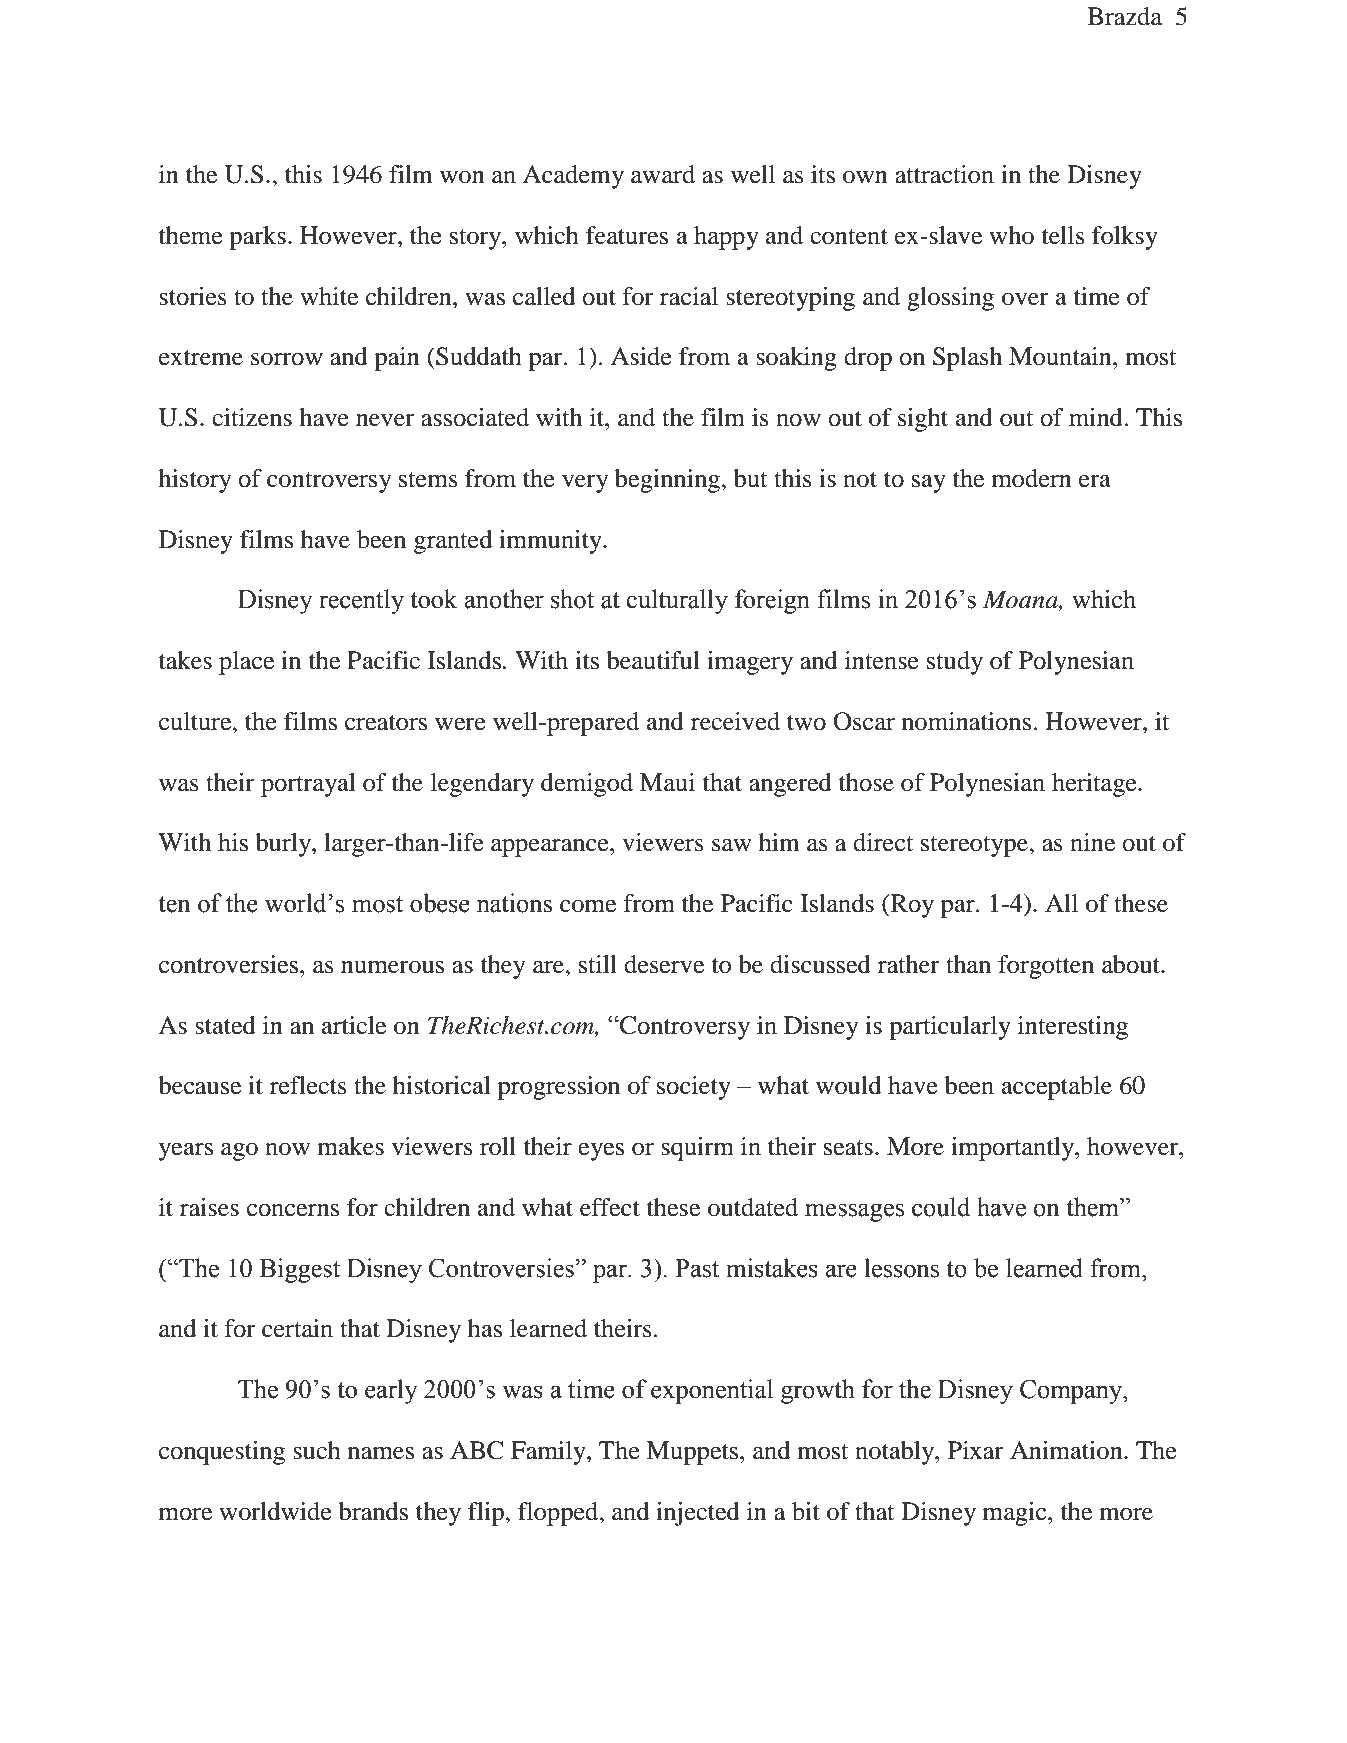 The width and height of the page is (1347, 1743). I want to click on such, so click(317, 1450).
